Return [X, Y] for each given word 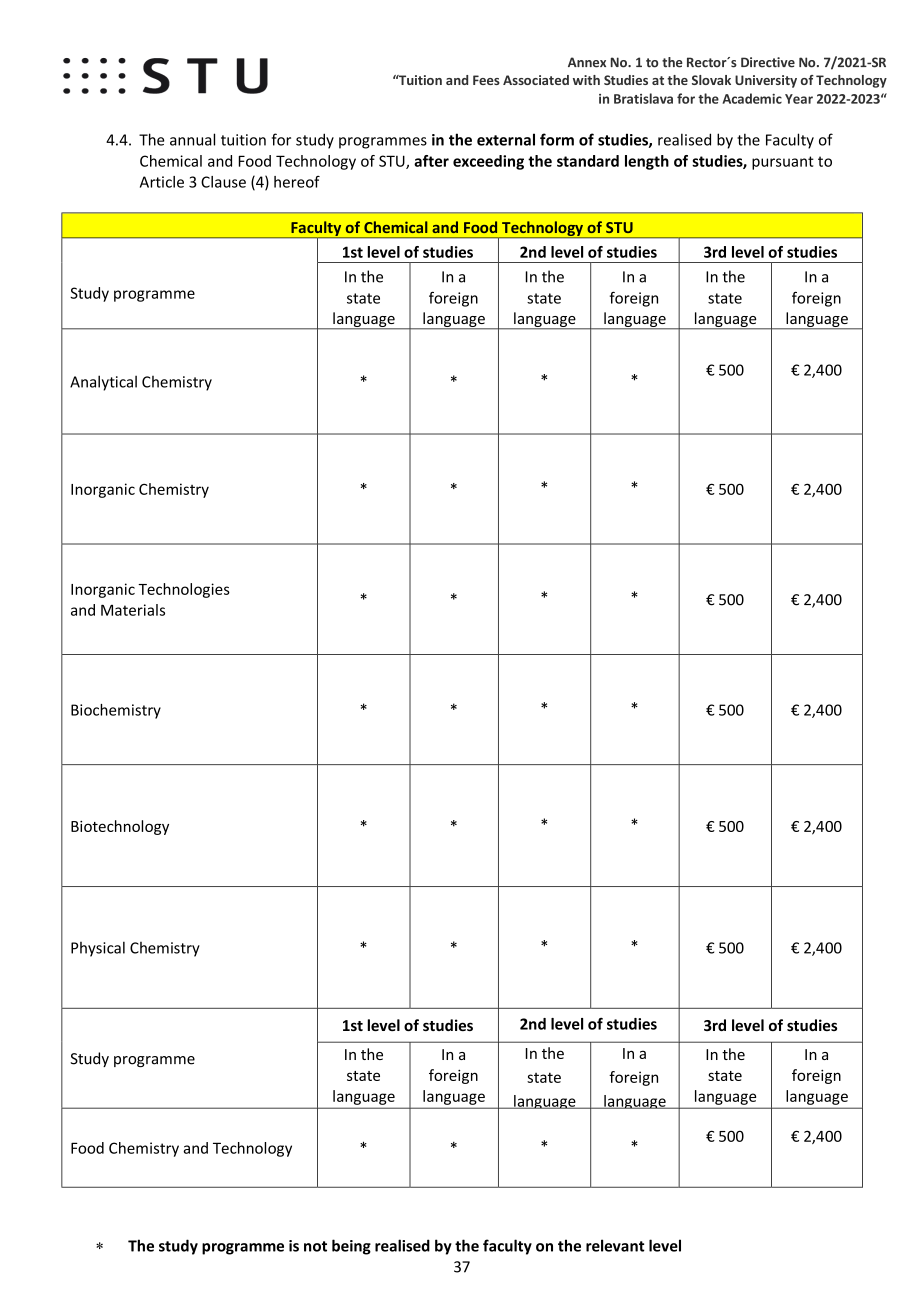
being [351, 1247]
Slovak [711, 80]
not [315, 1246]
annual [192, 139]
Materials [133, 610]
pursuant [783, 163]
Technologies [184, 590]
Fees [486, 80]
